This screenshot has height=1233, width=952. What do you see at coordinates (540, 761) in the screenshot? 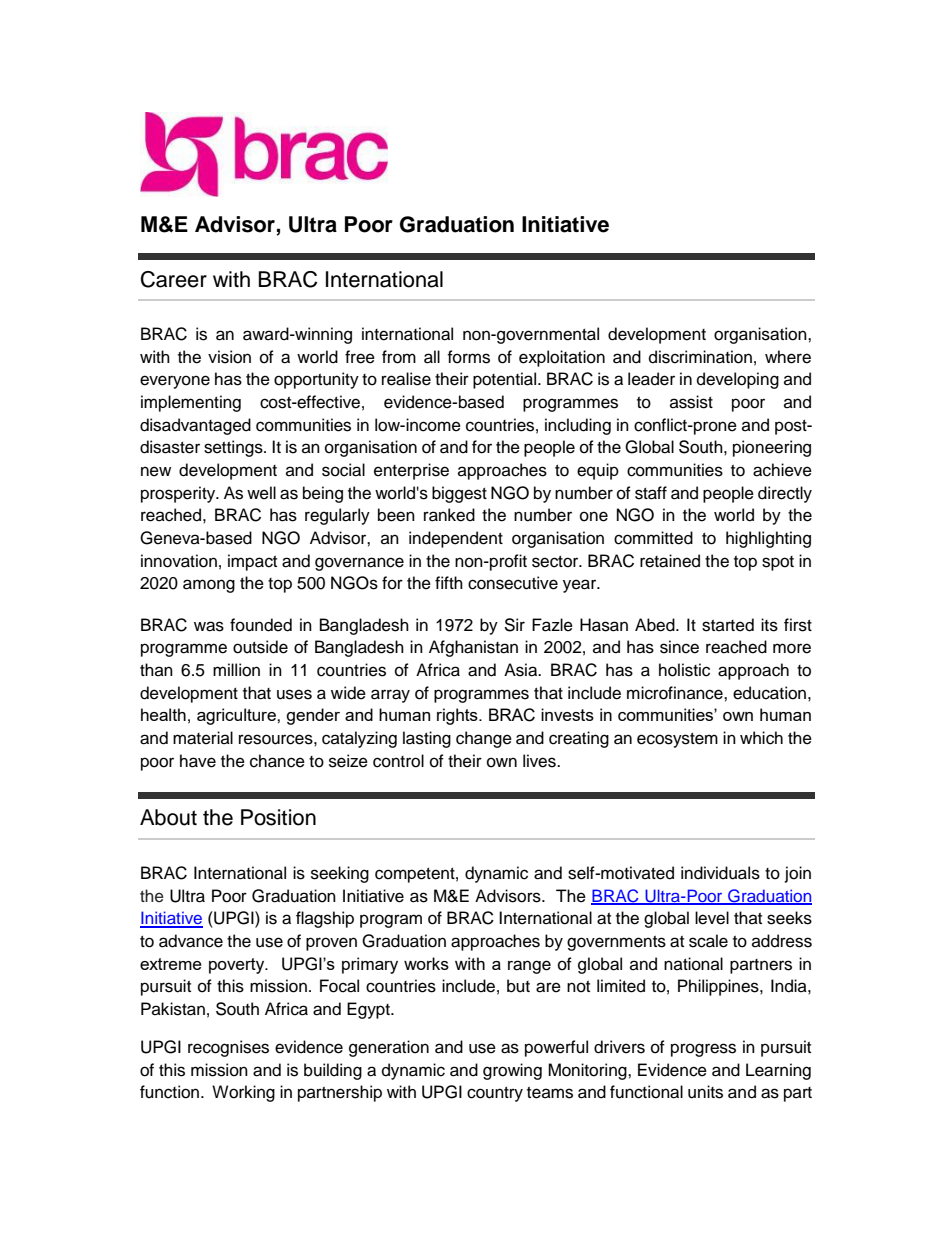
I see `lives` at bounding box center [540, 761].
